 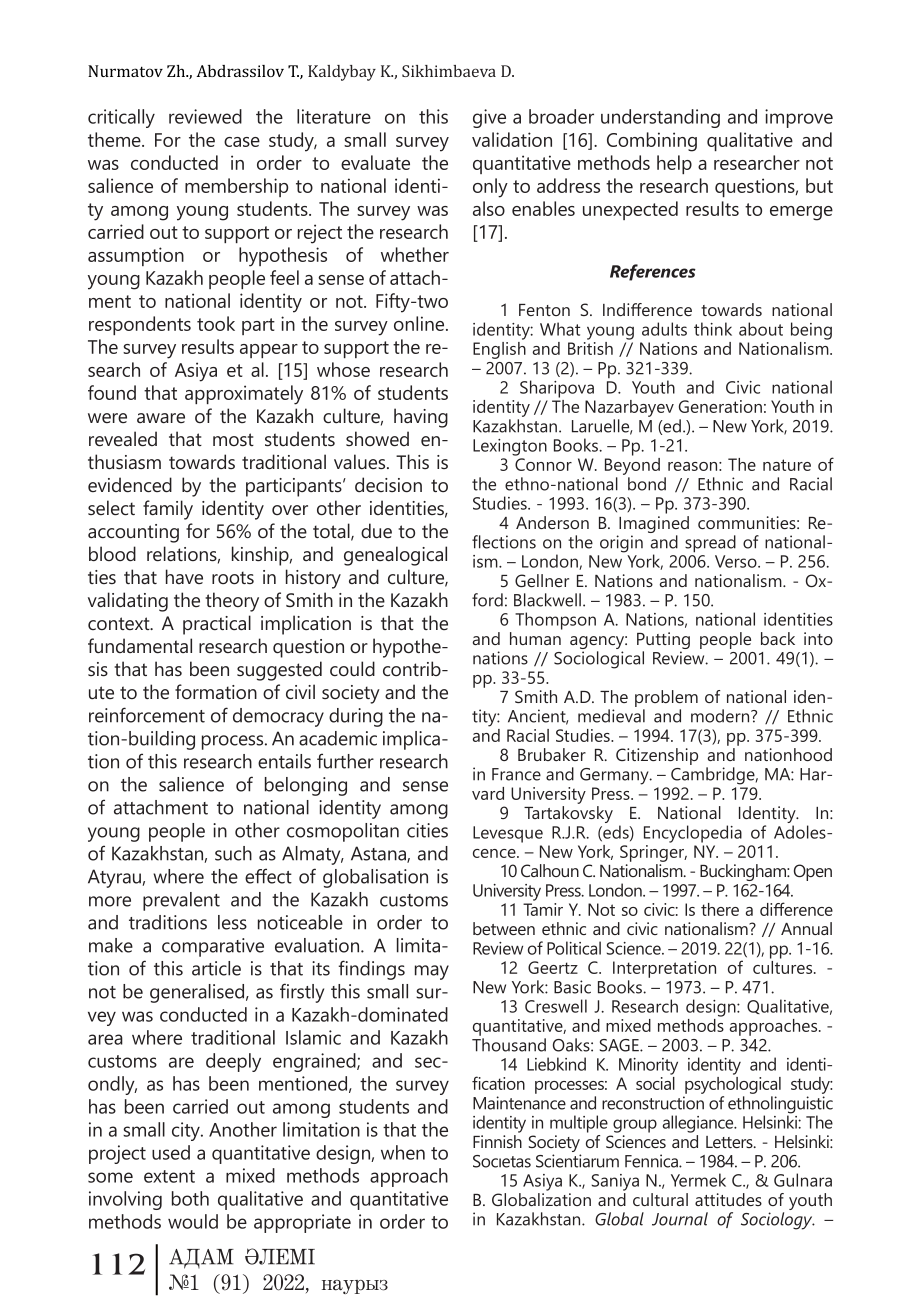 I want to click on there, so click(x=720, y=909).
